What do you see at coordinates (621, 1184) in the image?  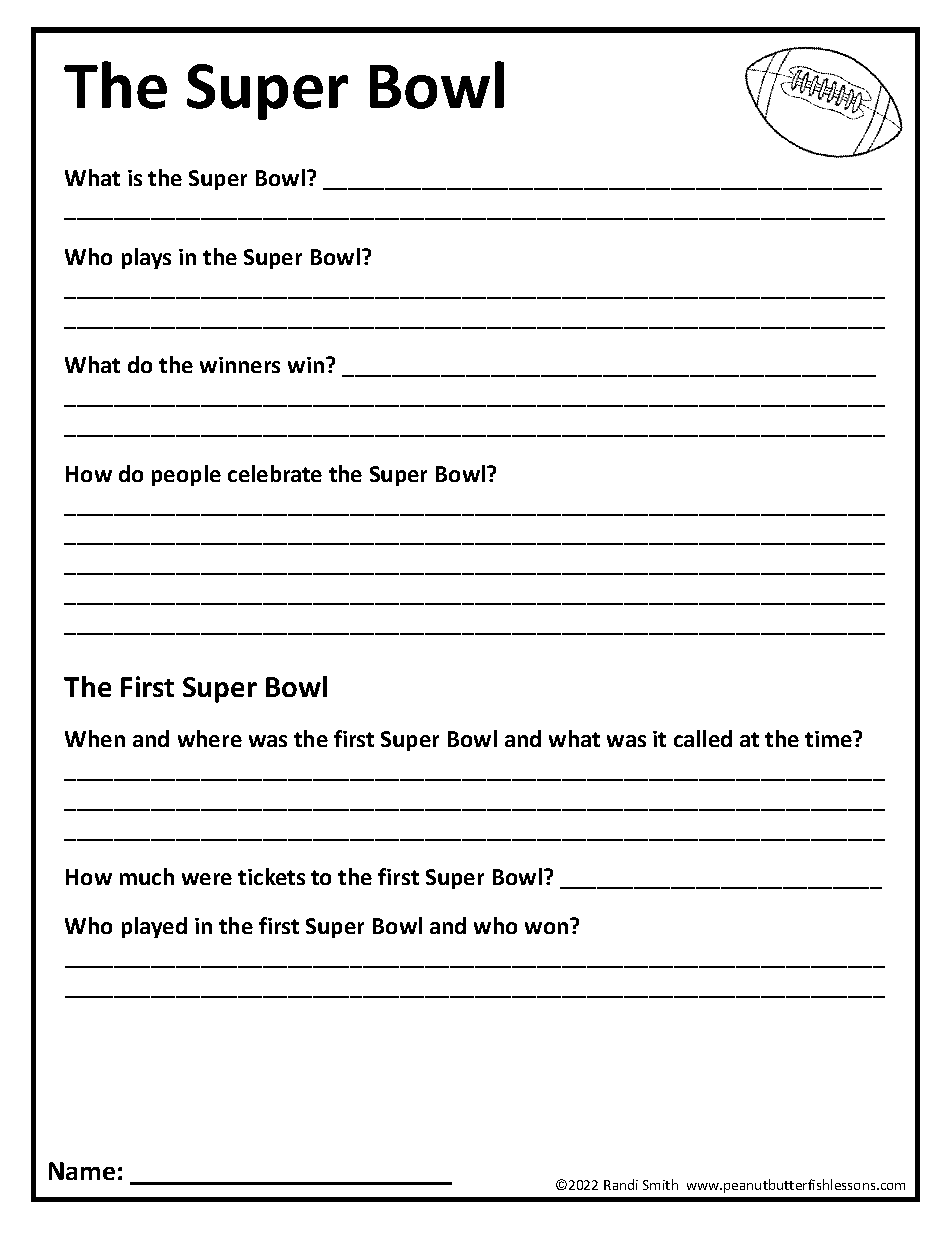 I see `Randi` at bounding box center [621, 1184].
